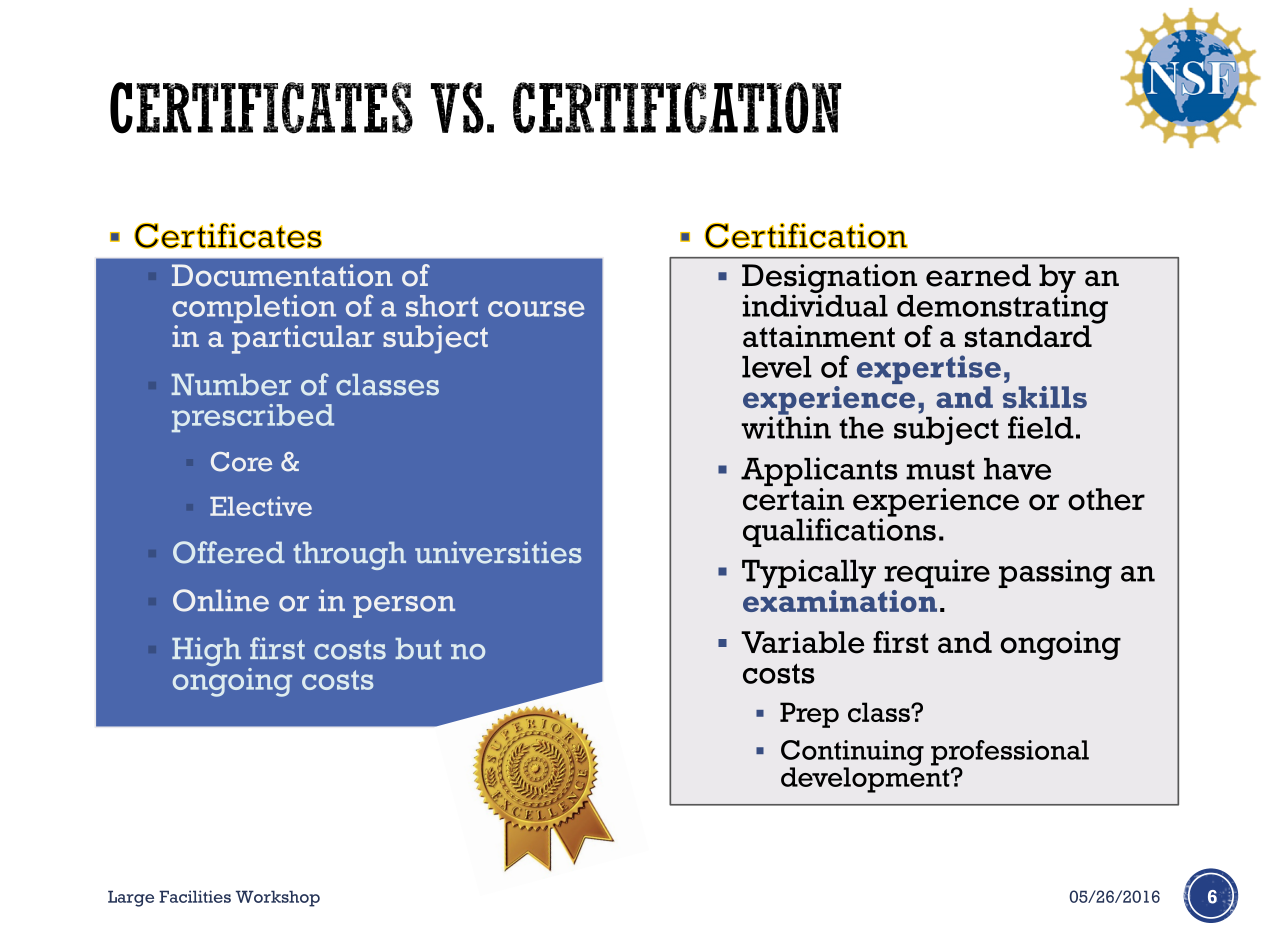 Image resolution: width=1270 pixels, height=952 pixels. Describe the element at coordinates (802, 642) in the image. I see `Variable` at that location.
